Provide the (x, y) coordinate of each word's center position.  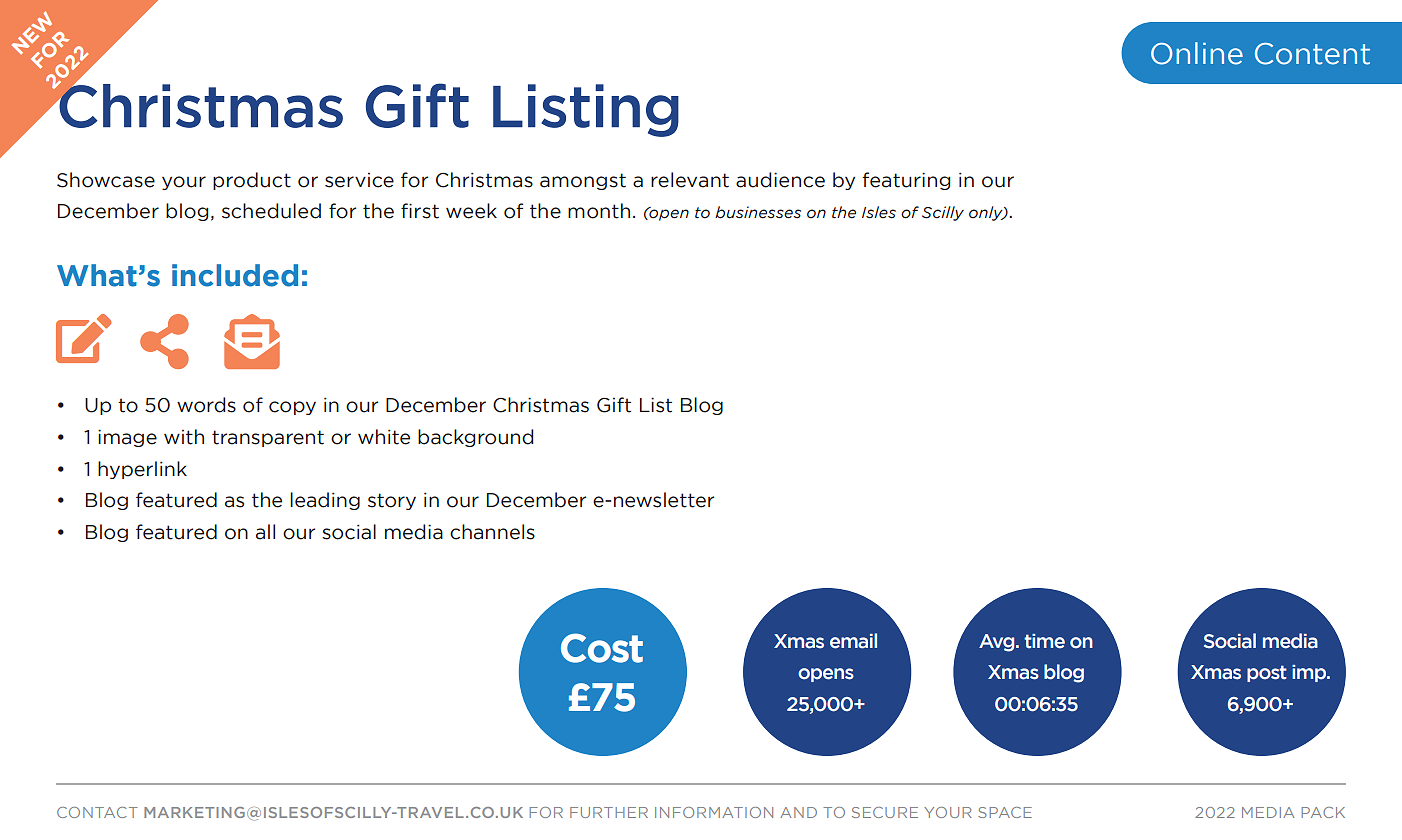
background (475, 438)
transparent (268, 438)
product (252, 181)
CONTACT (97, 812)
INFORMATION (714, 812)
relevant (690, 180)
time (1044, 641)
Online (1197, 53)
